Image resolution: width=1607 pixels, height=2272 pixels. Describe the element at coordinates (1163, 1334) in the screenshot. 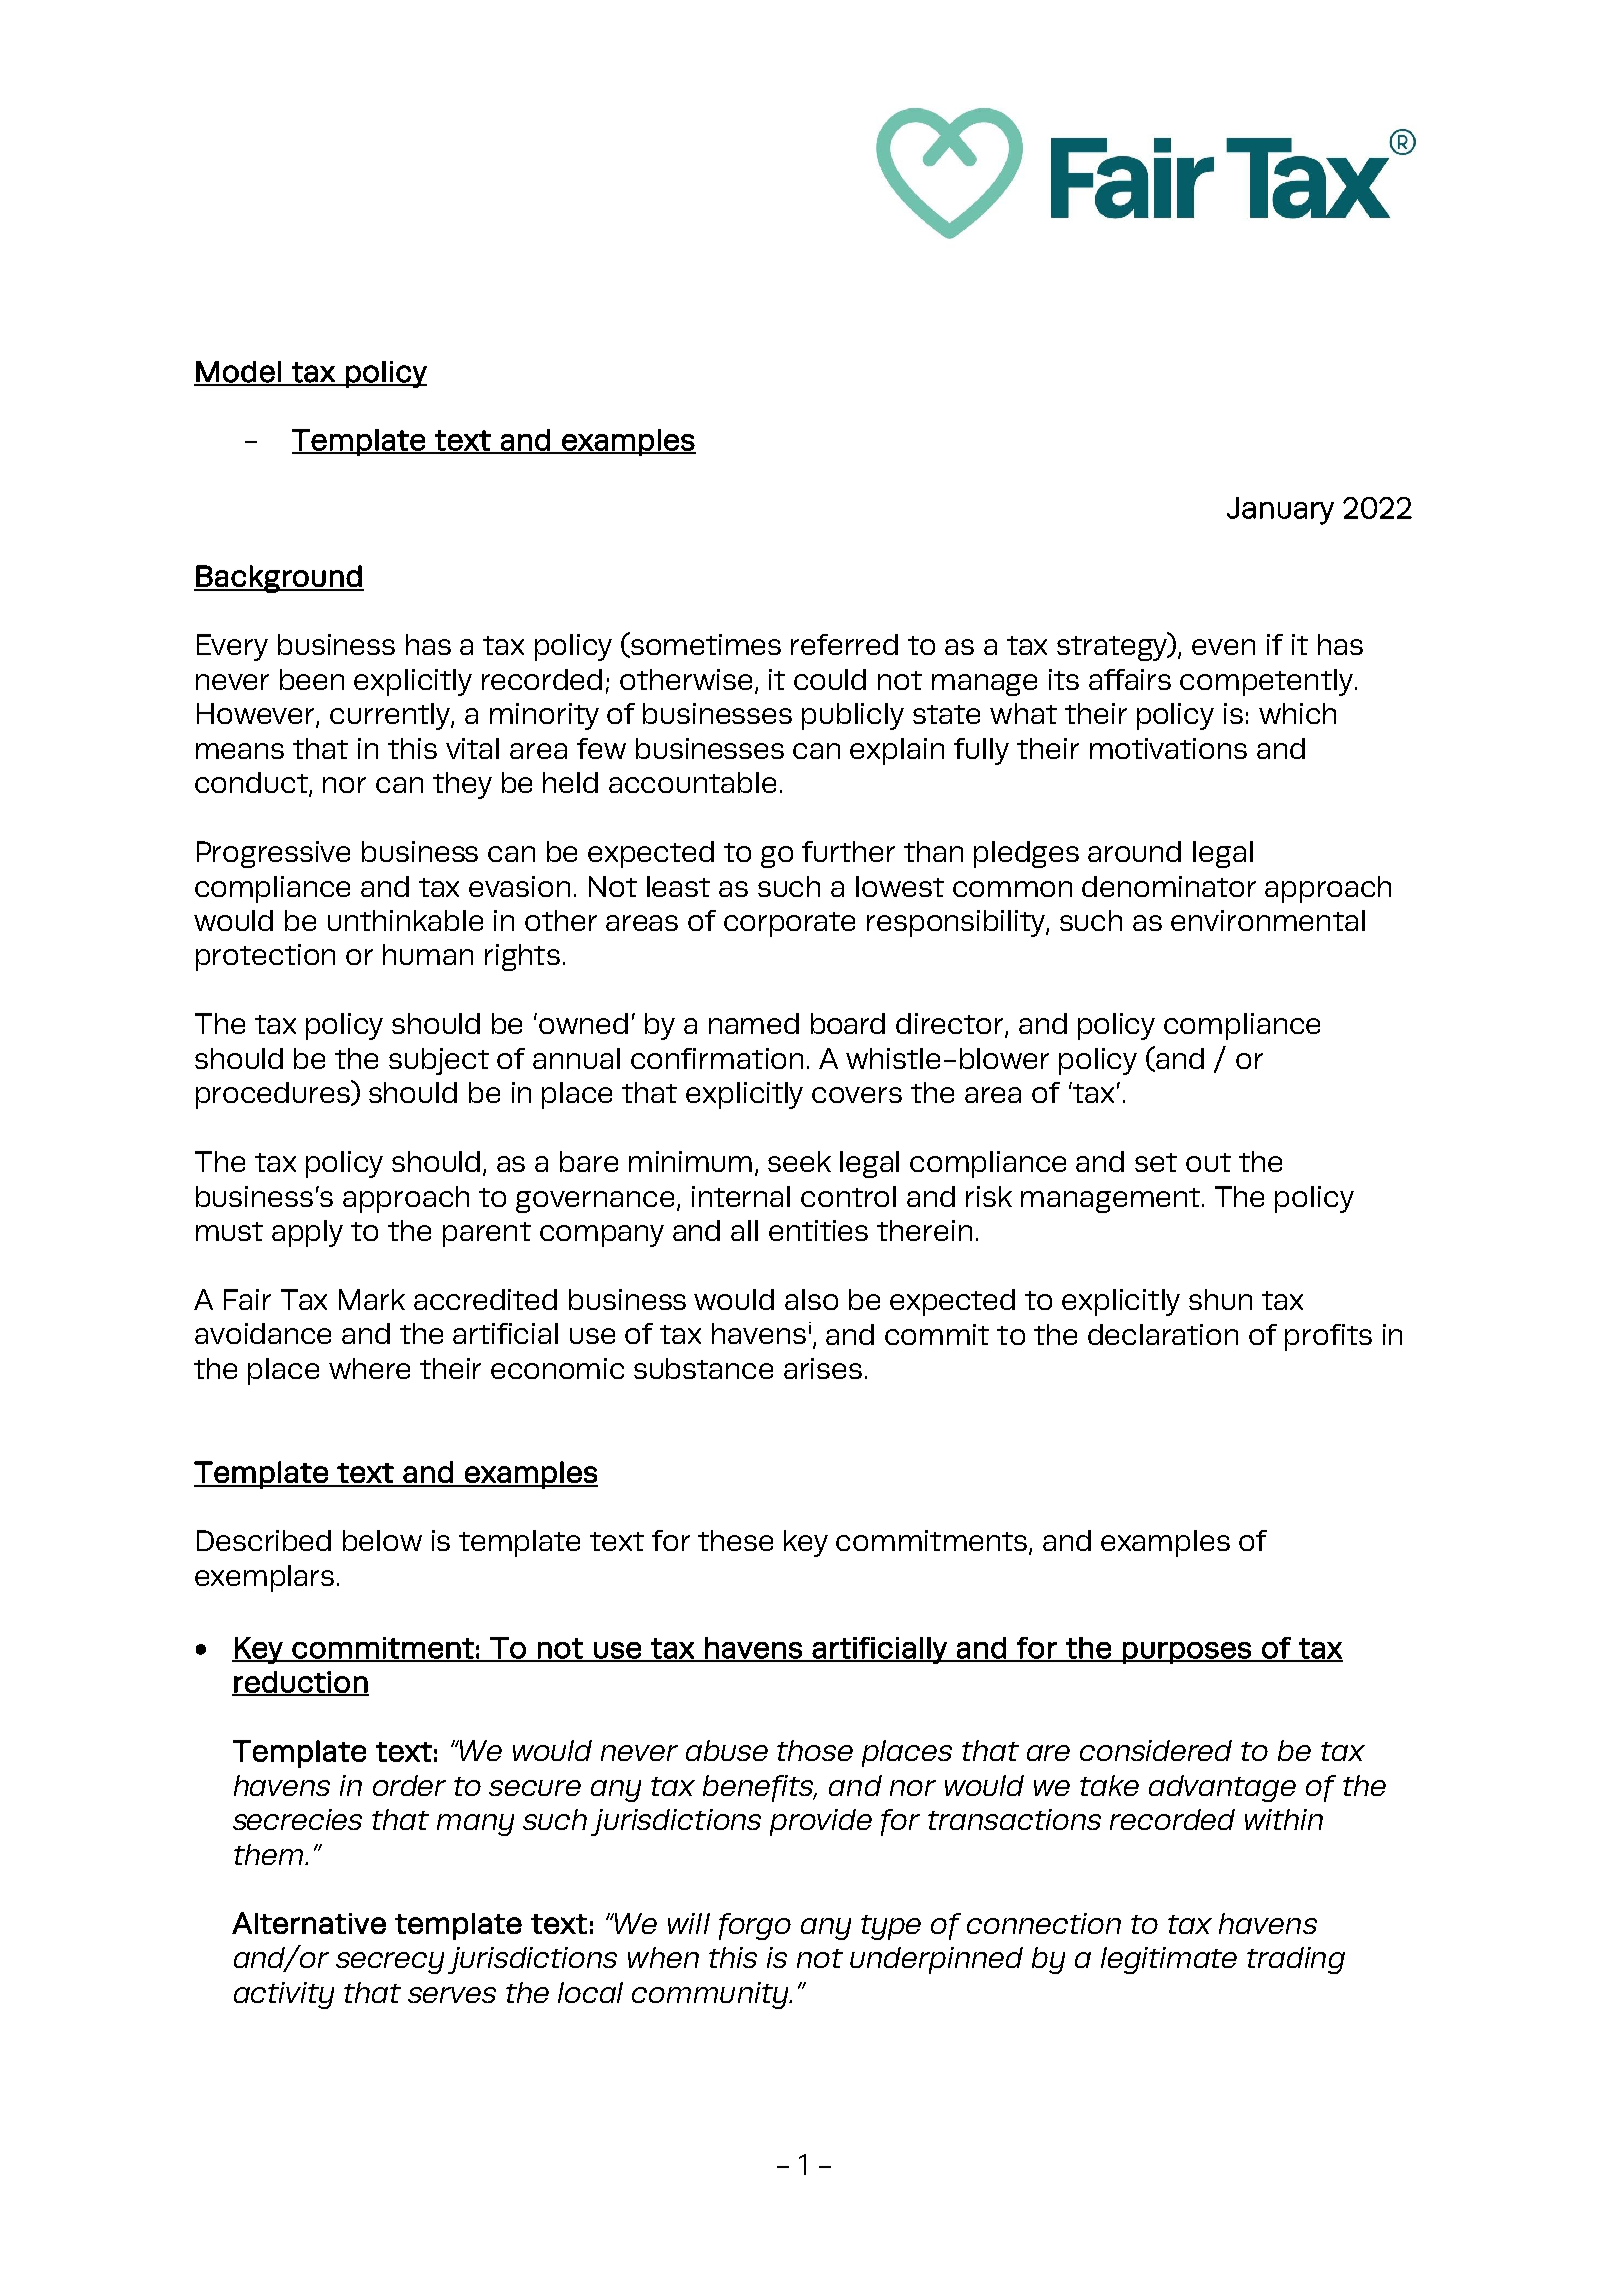

I see `declaration` at that location.
